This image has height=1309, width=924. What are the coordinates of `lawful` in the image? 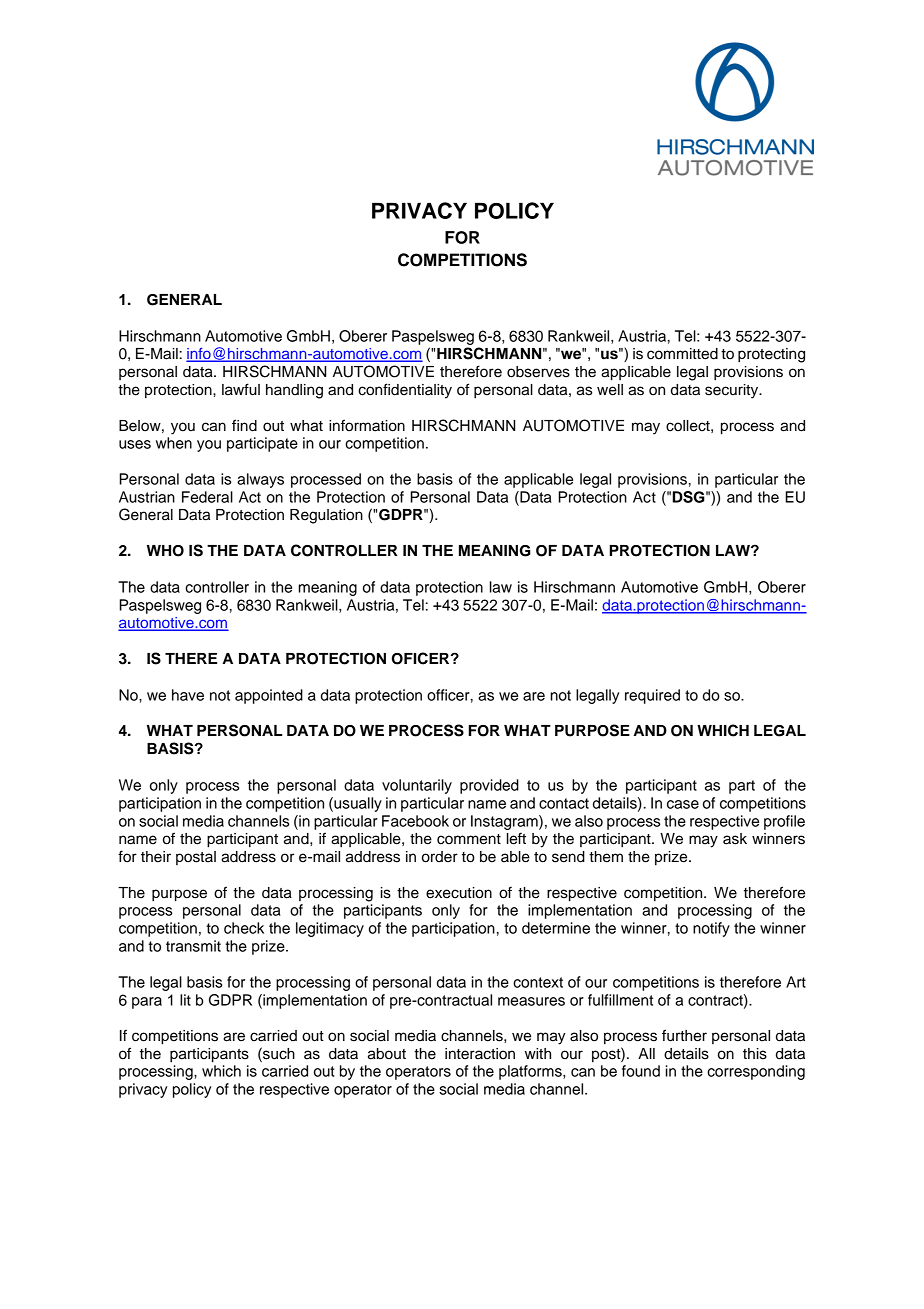 It's located at (241, 389).
